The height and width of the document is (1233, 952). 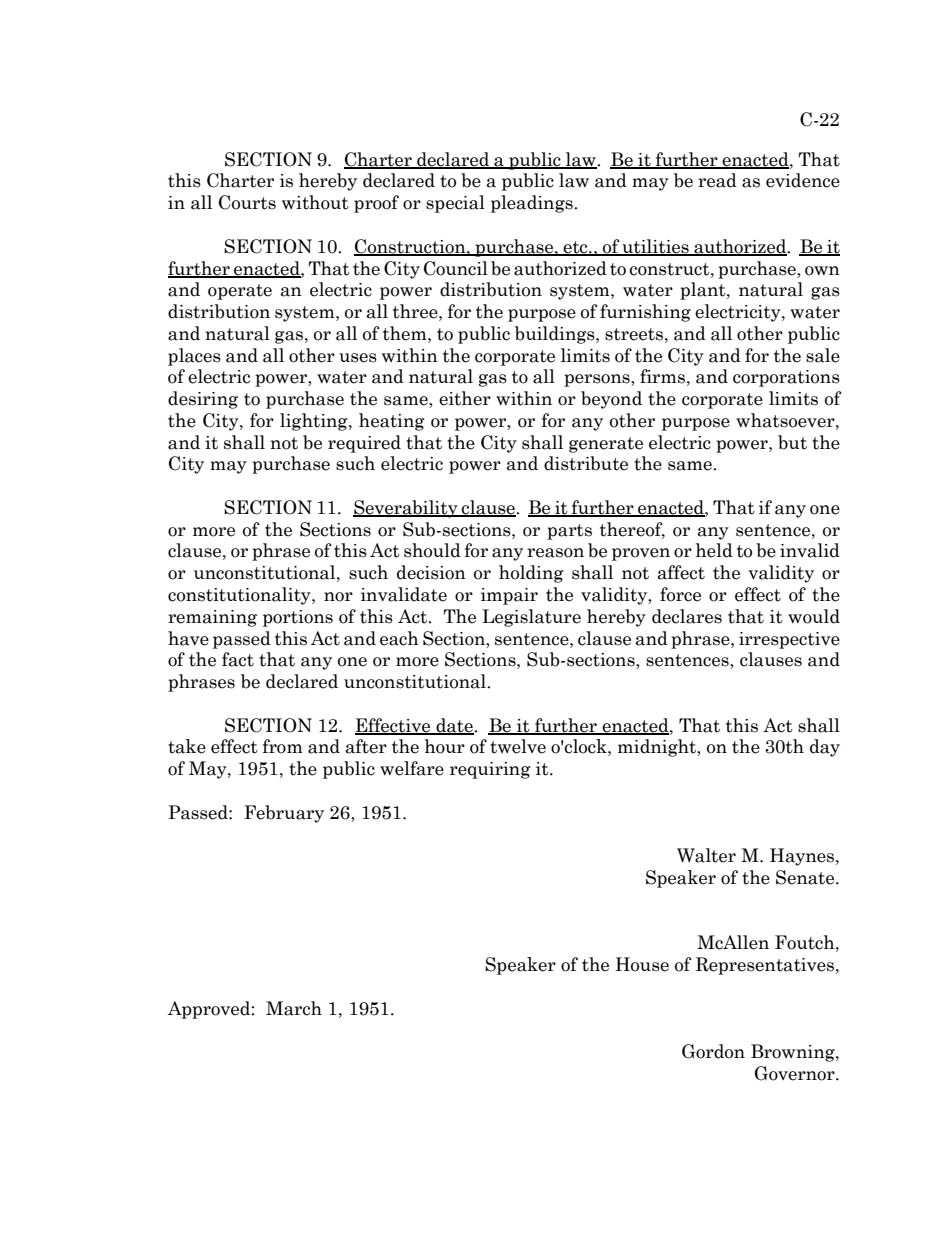 What do you see at coordinates (284, 814) in the document?
I see `February` at bounding box center [284, 814].
